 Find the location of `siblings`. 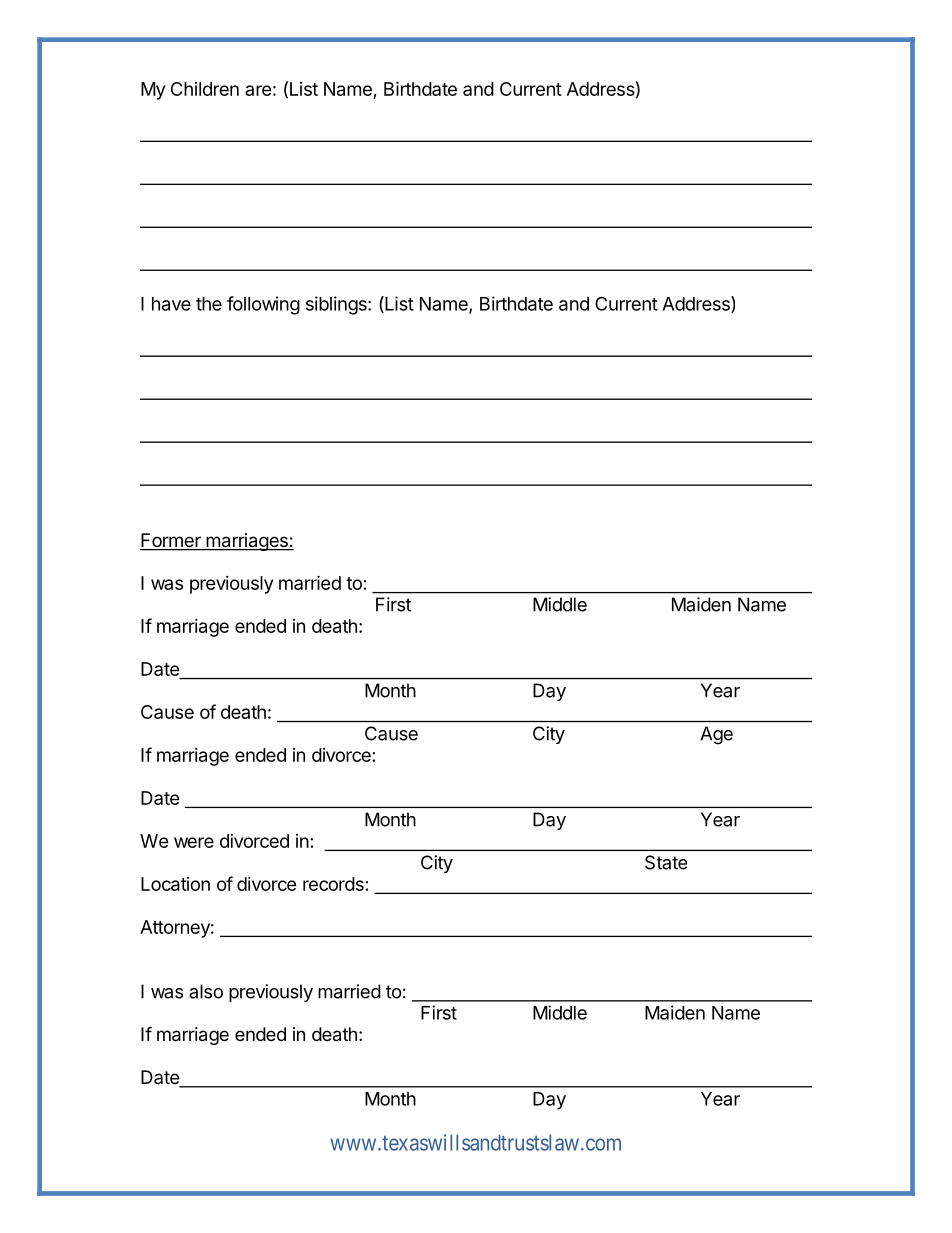

siblings is located at coordinates (337, 305).
